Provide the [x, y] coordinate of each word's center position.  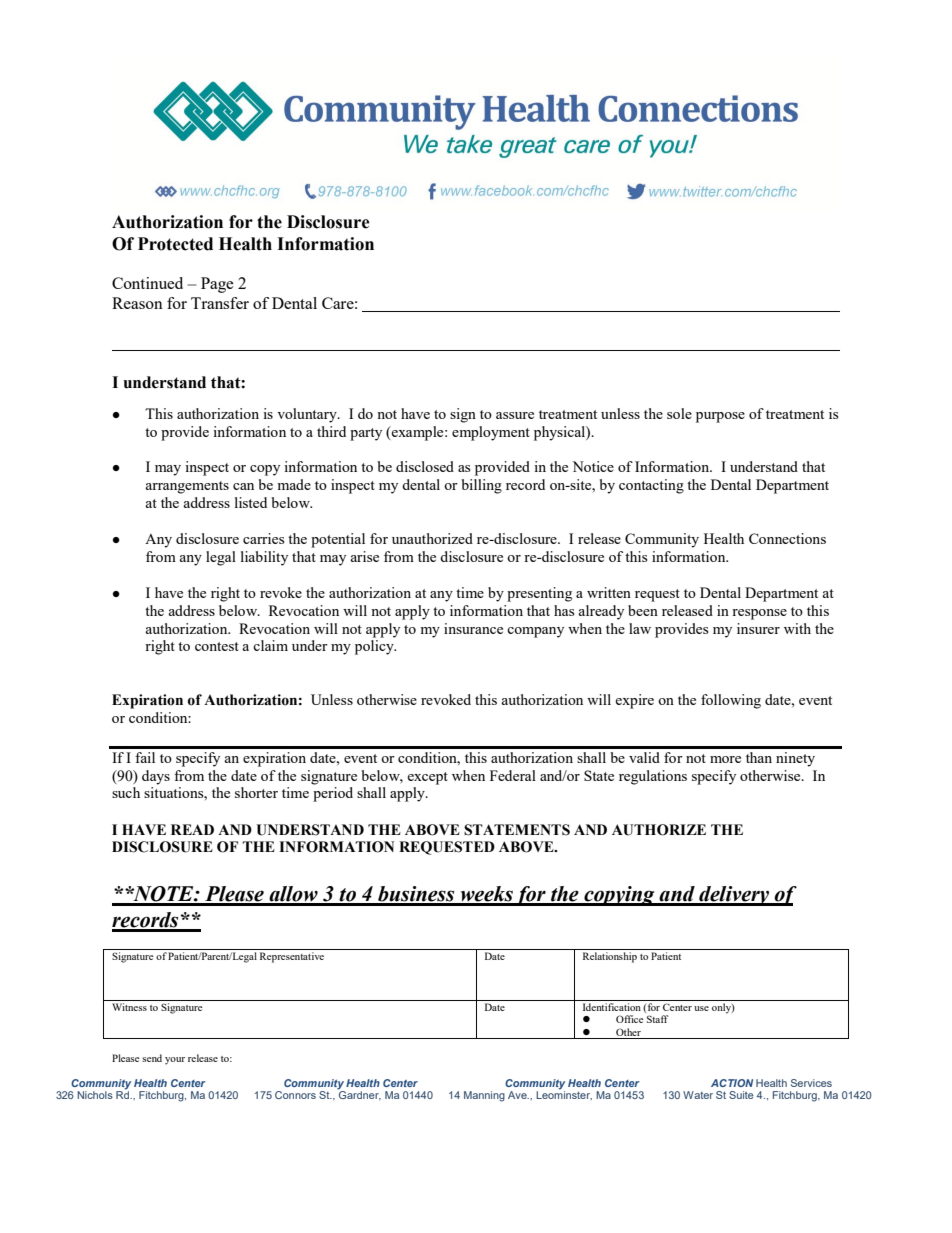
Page [217, 285]
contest [217, 646]
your [175, 1061]
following [731, 701]
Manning [484, 1096]
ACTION [732, 1083]
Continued [147, 283]
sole [679, 413]
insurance [473, 628]
